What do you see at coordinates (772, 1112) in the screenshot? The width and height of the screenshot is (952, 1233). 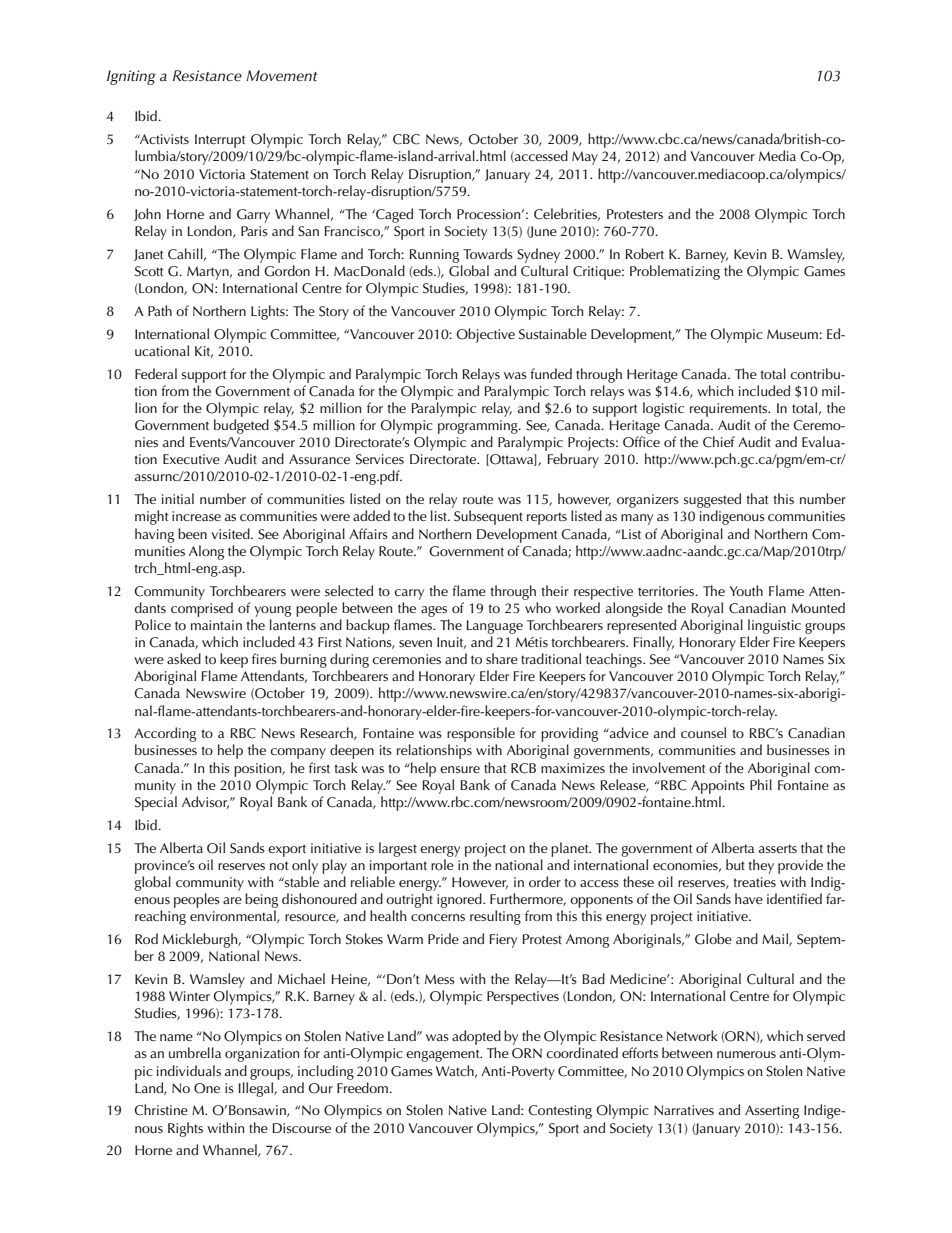 I see `Asserting` at bounding box center [772, 1112].
